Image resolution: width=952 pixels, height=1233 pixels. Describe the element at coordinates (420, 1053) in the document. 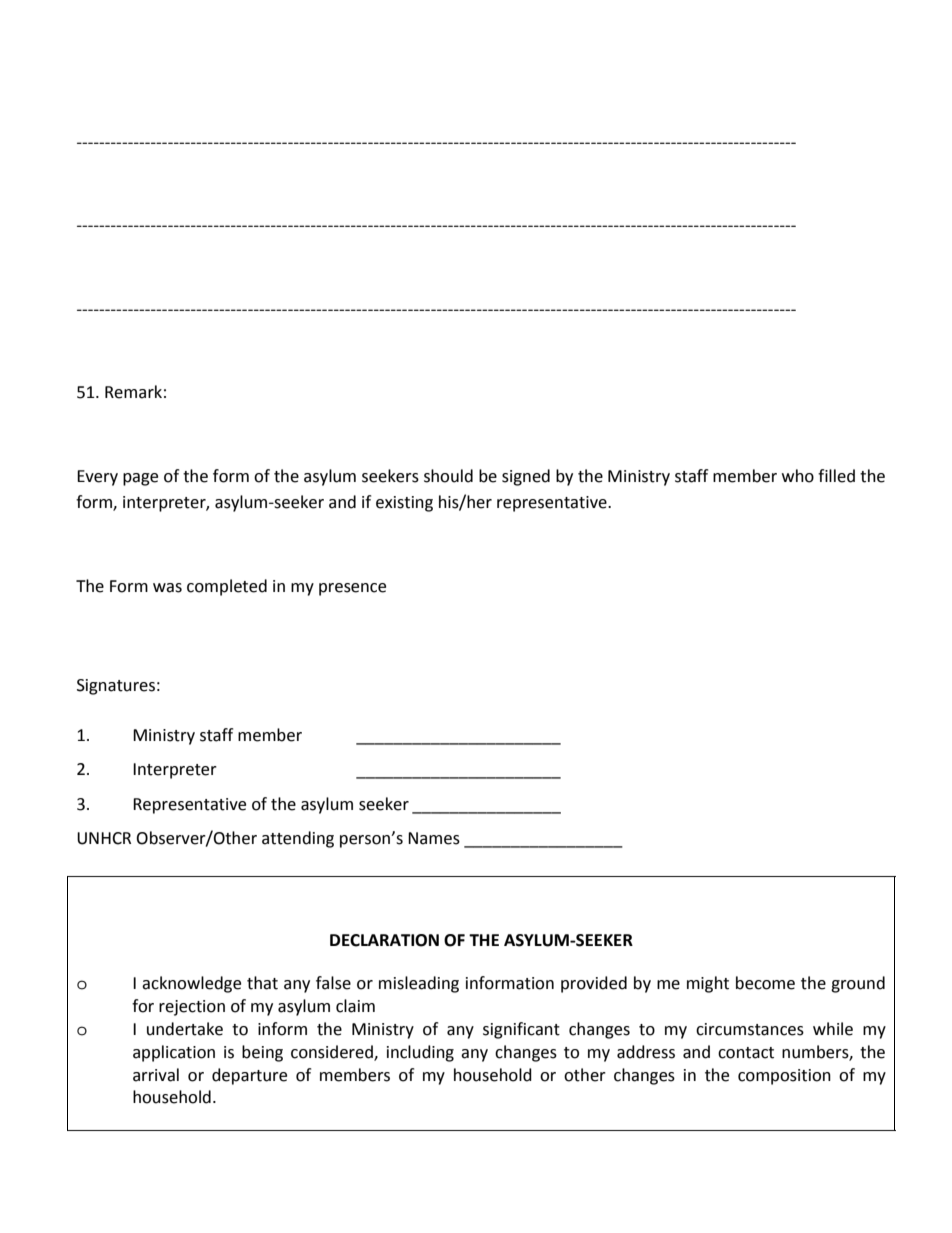

I see `including` at that location.
